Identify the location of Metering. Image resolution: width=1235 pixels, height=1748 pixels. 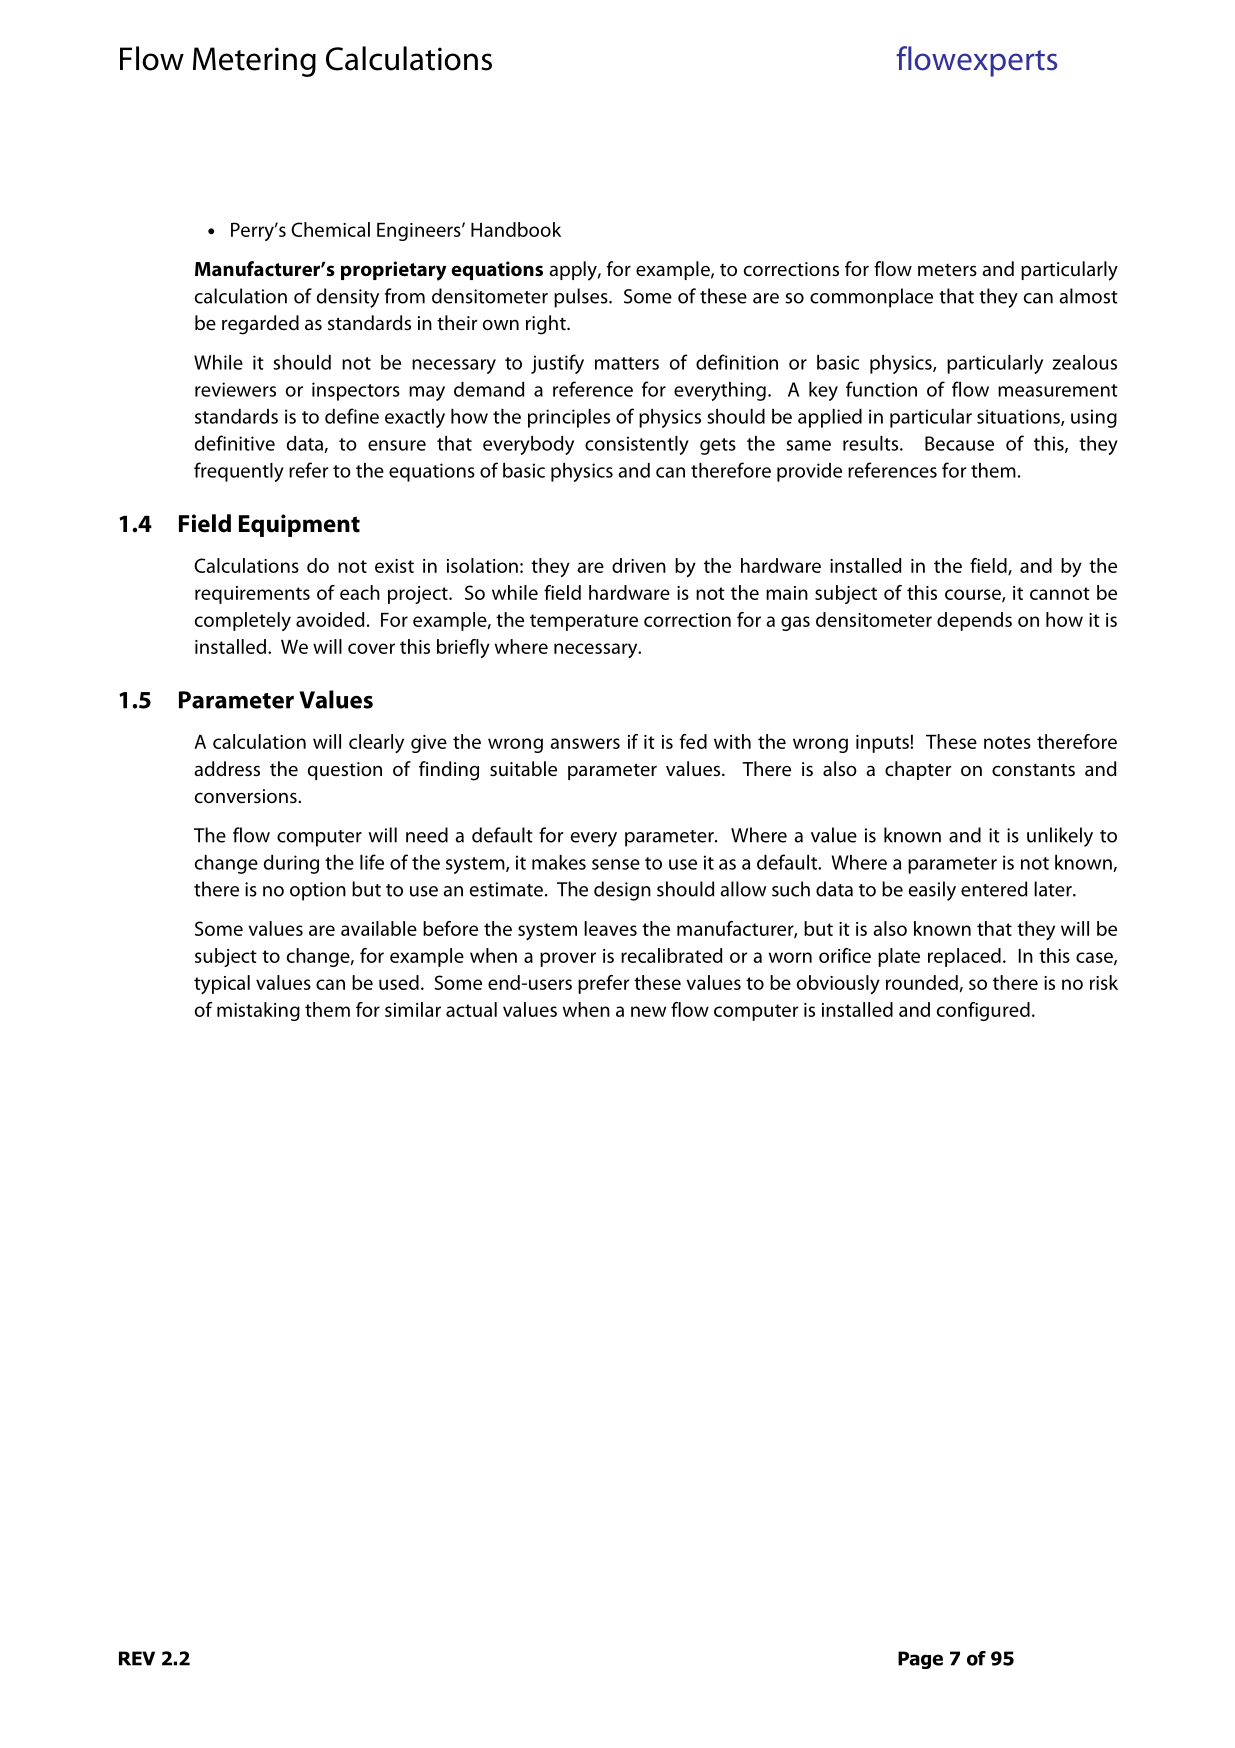
(254, 62).
